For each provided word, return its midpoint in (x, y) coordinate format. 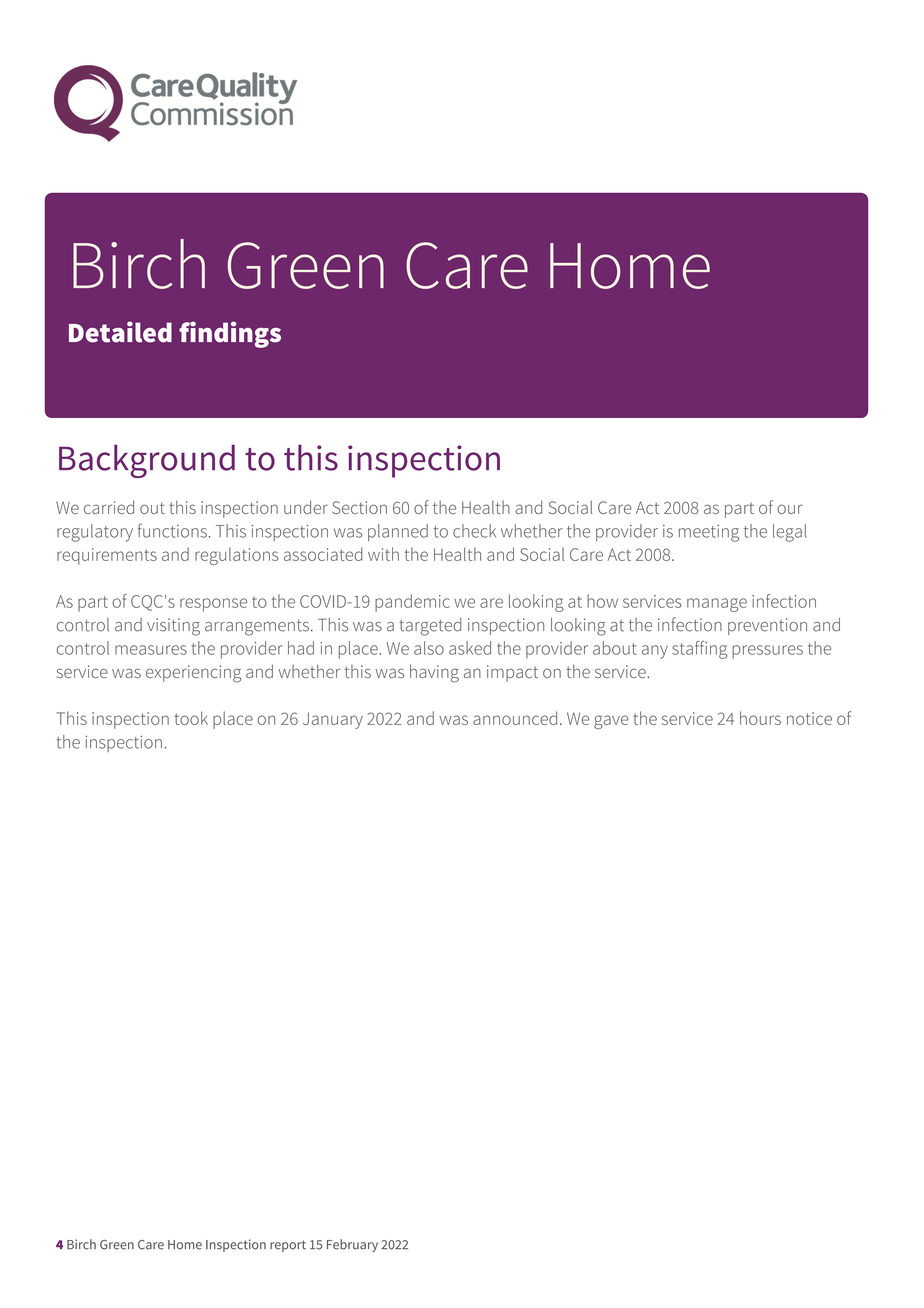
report (288, 1246)
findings (230, 334)
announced (515, 718)
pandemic (412, 603)
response (213, 605)
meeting (709, 533)
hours (760, 718)
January (333, 720)
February (352, 1245)
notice (809, 718)
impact (512, 673)
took (191, 718)
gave (611, 722)
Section (359, 507)
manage (717, 605)
